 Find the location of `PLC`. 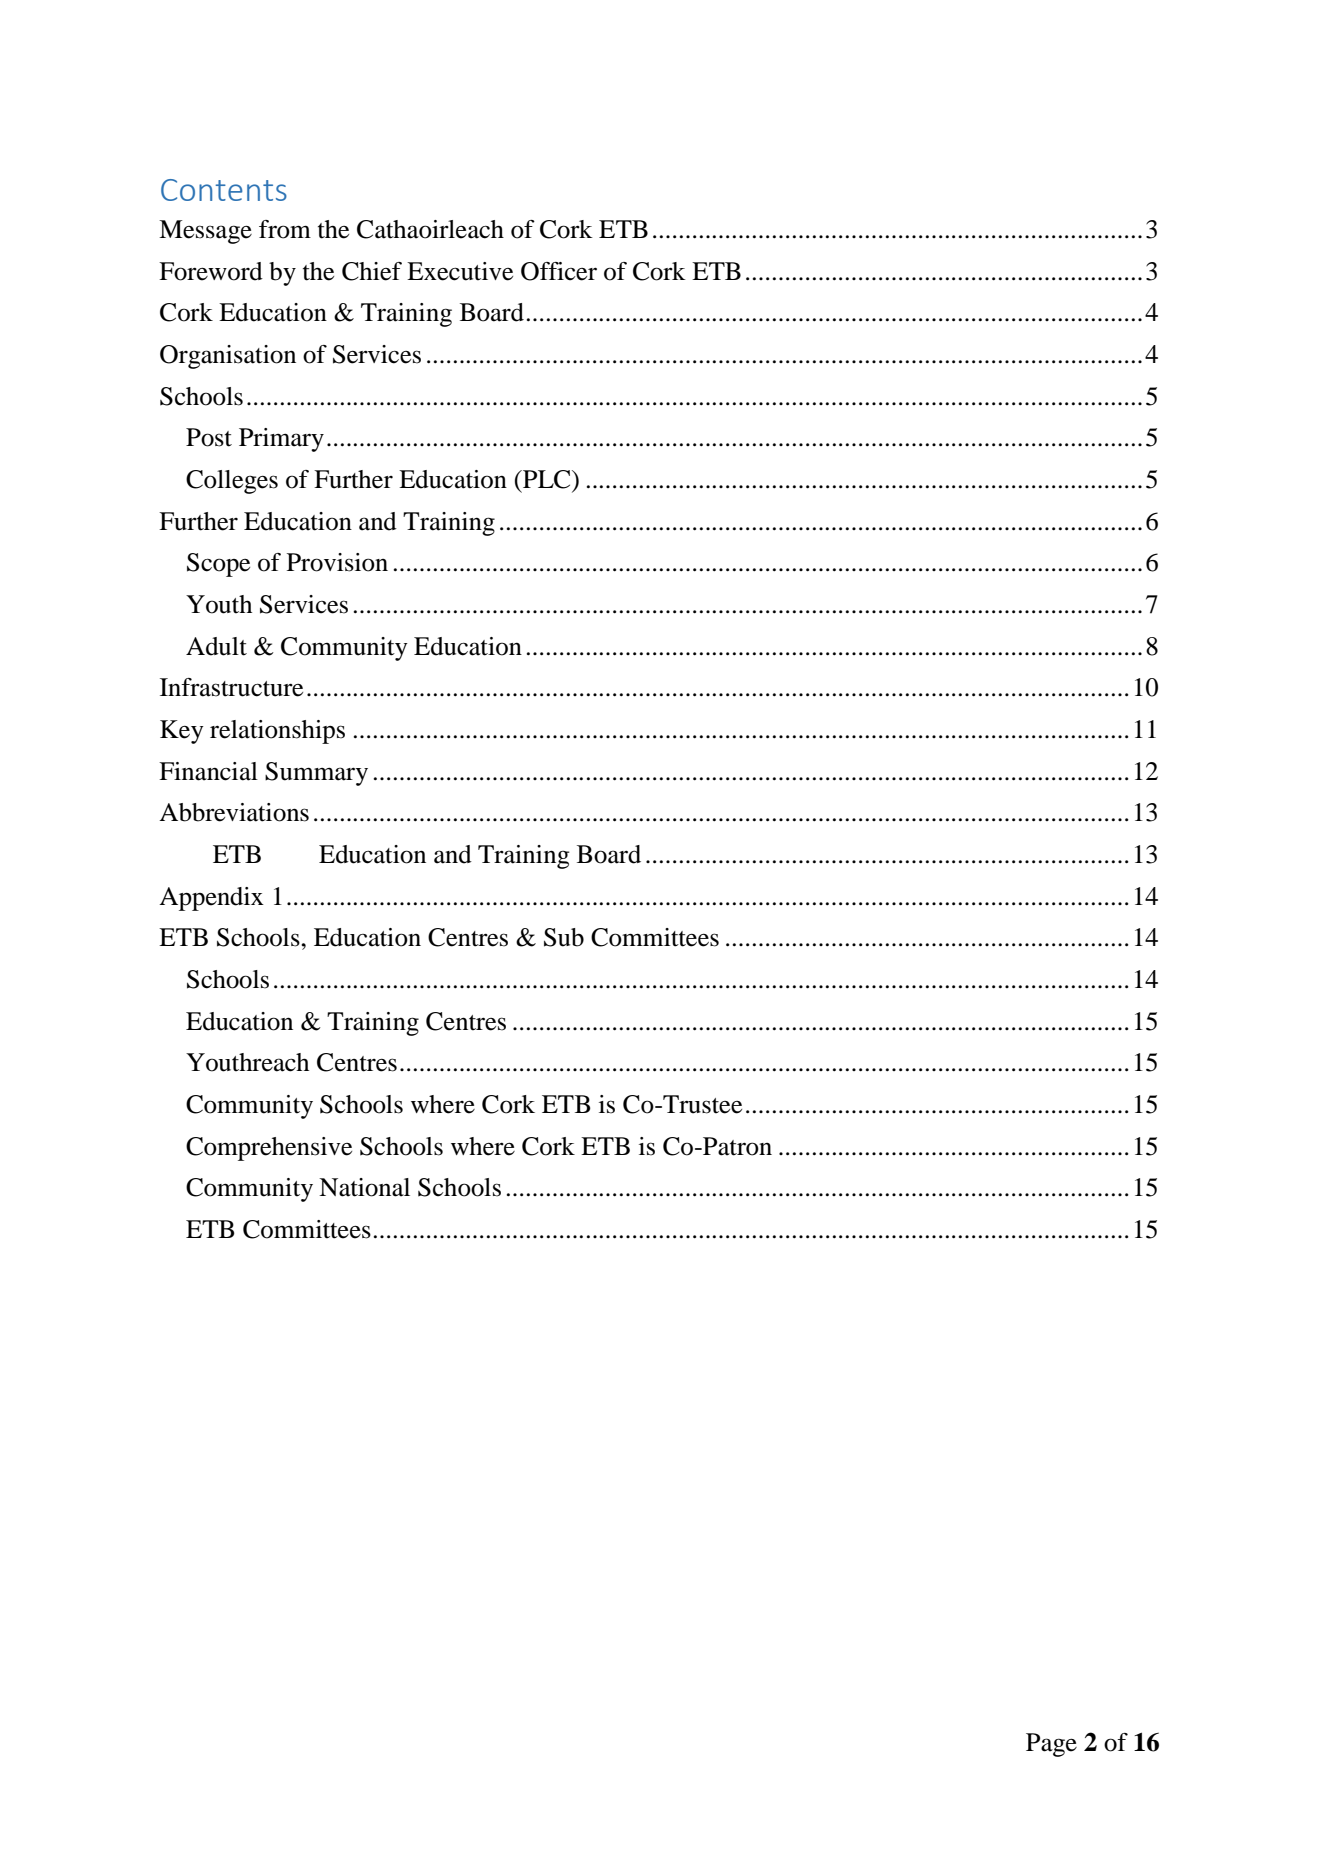

PLC is located at coordinates (547, 479).
